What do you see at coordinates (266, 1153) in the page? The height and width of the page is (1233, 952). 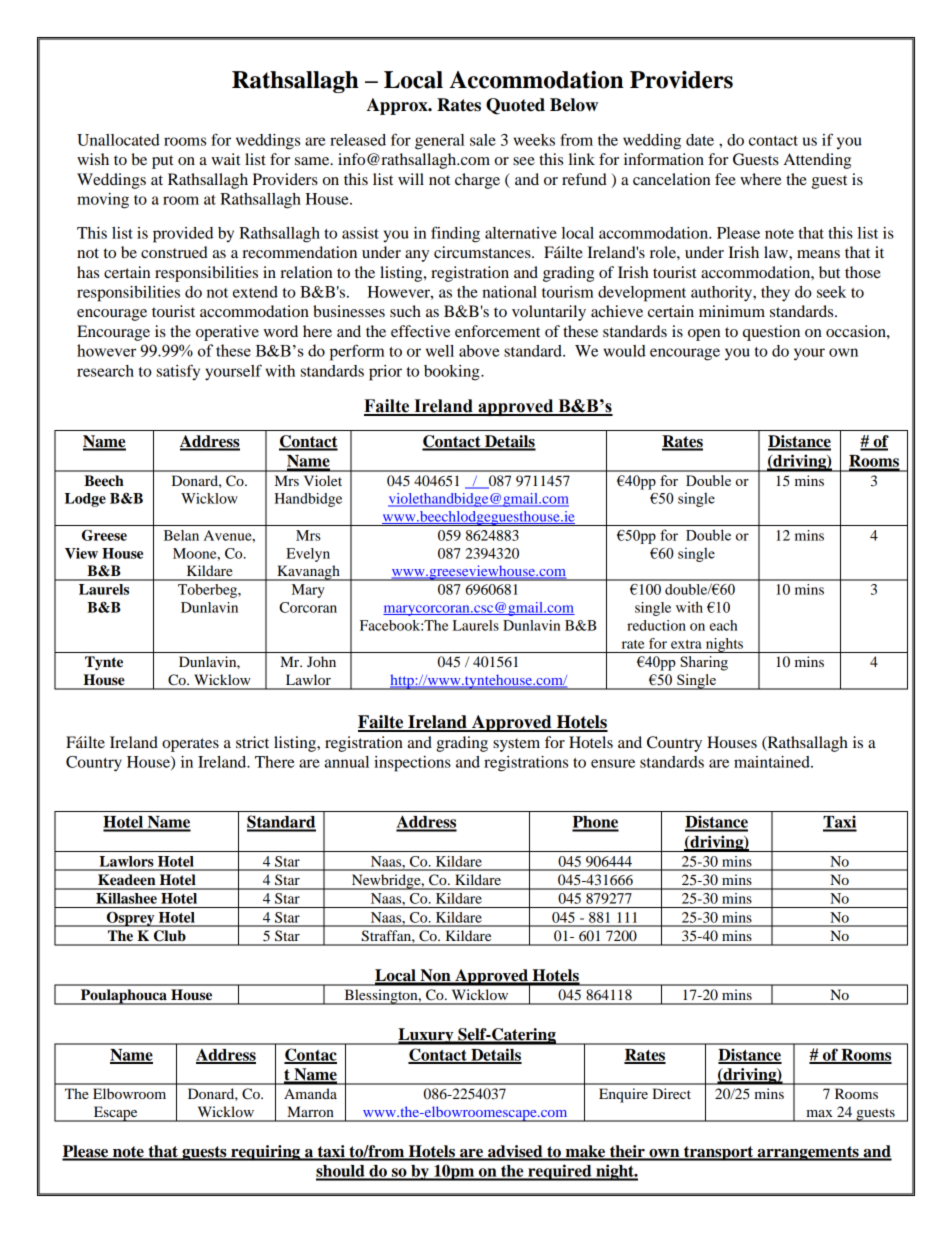 I see `requiring` at bounding box center [266, 1153].
